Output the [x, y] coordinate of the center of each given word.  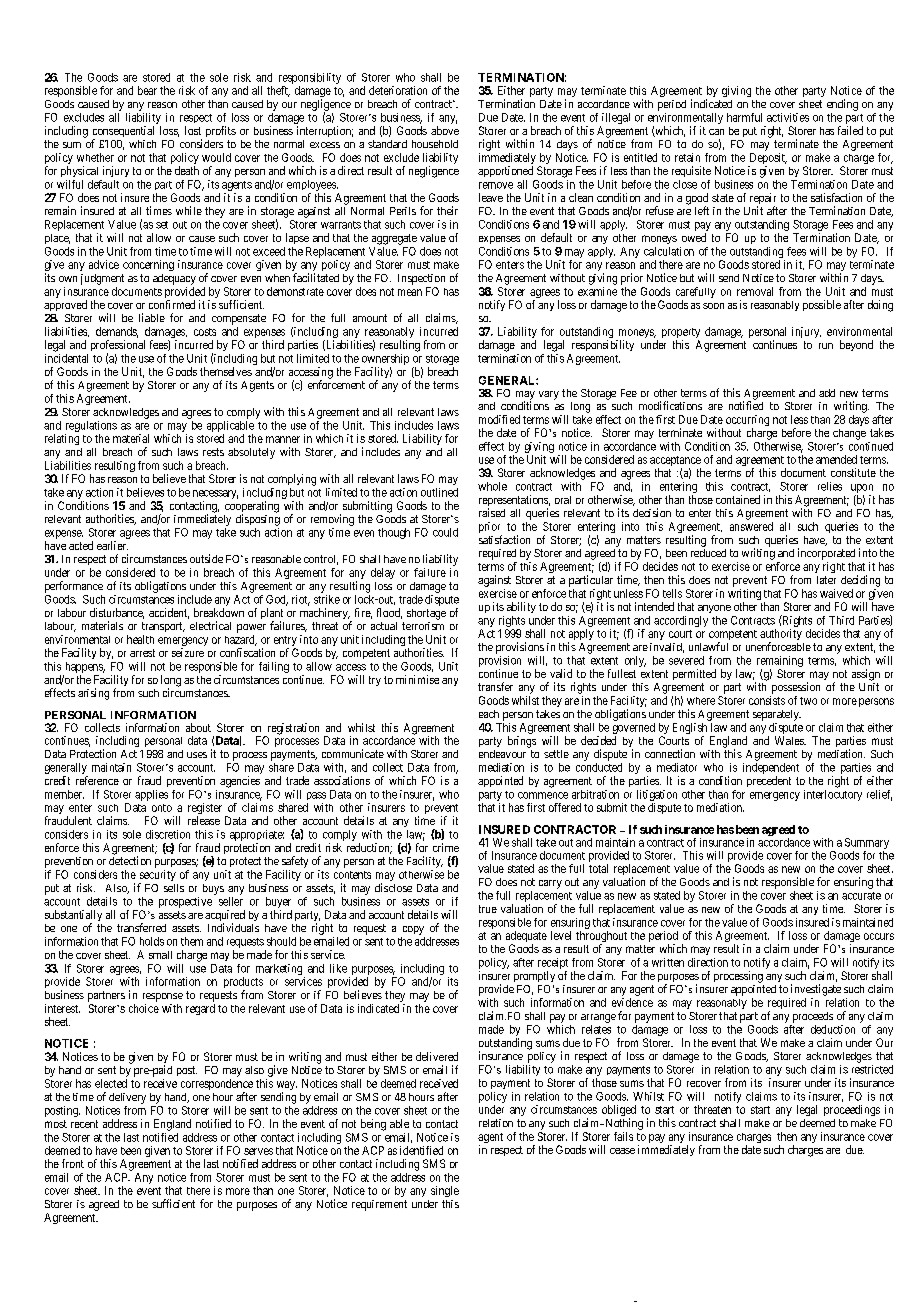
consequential [123, 133]
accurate [861, 896]
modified [499, 419]
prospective [185, 902]
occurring [747, 422]
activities [788, 117]
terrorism [423, 626]
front [73, 1163]
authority [781, 636]
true [488, 909]
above [445, 130]
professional [118, 347]
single [445, 1191]
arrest [142, 653]
